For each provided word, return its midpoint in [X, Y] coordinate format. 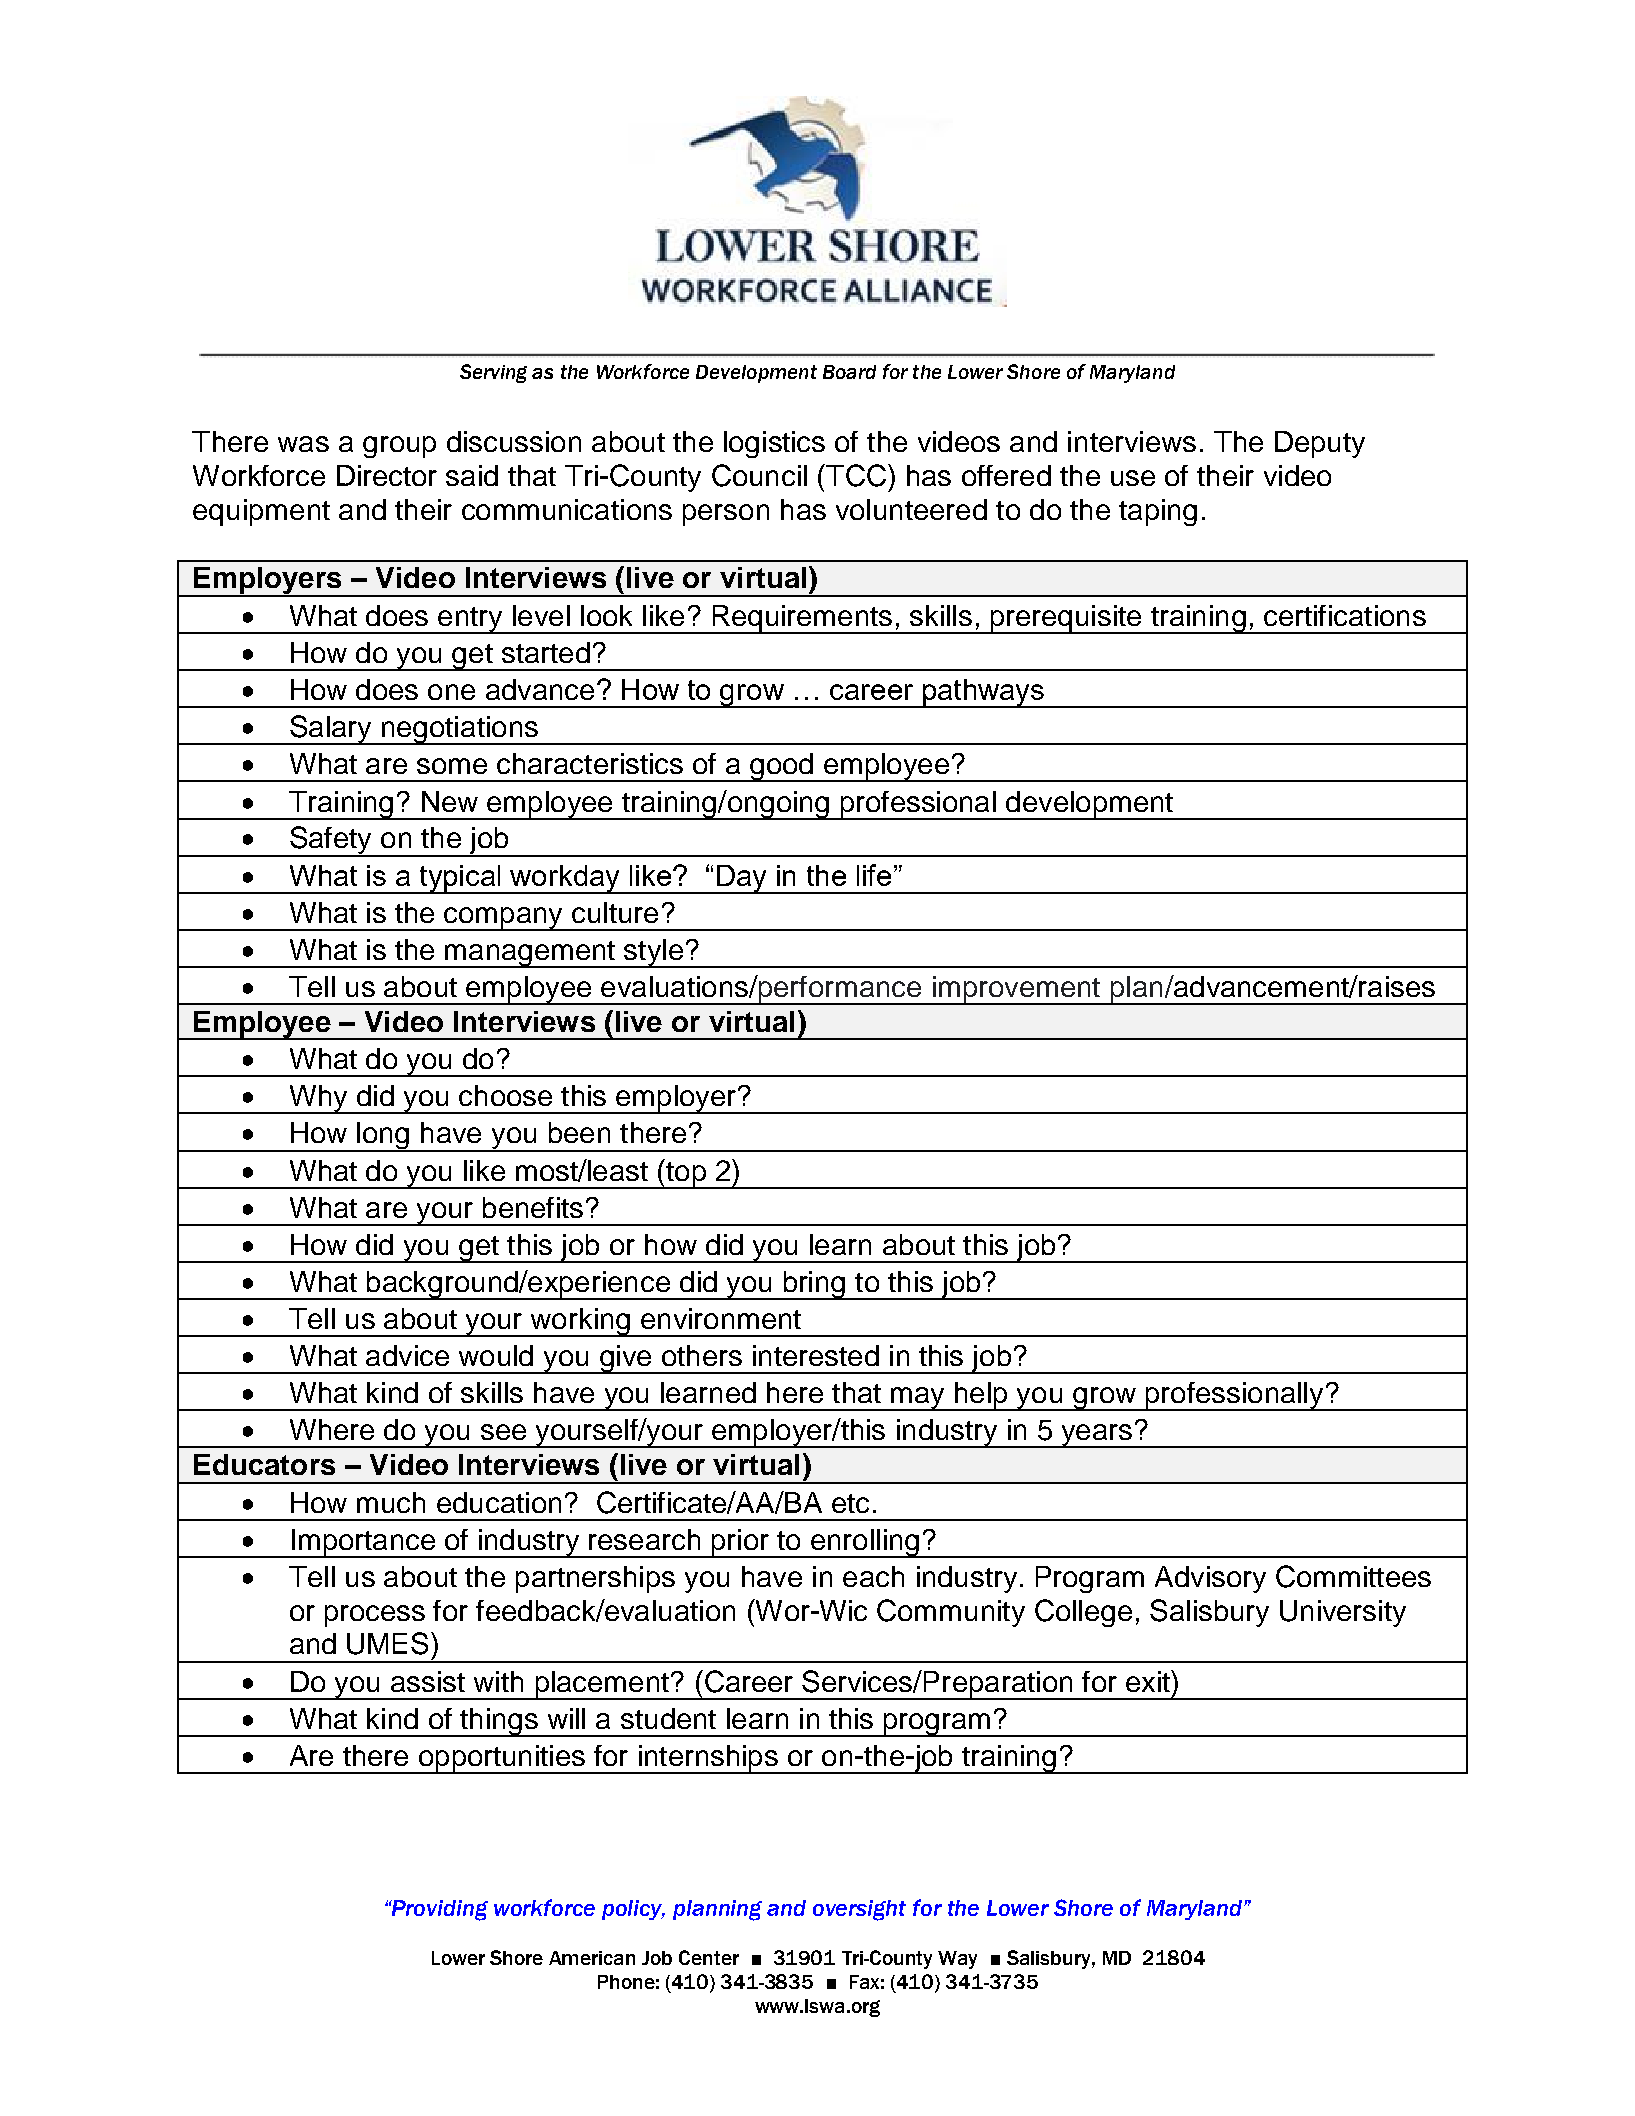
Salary [331, 730]
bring [814, 1285]
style [653, 953]
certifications [1345, 615]
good [782, 767]
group [399, 447]
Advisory [1210, 1579]
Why [318, 1099]
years [1096, 1436]
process [375, 1616]
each [873, 1576]
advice [407, 1355]
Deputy [1320, 444]
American [592, 1958]
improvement [1016, 990]
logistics [774, 444]
